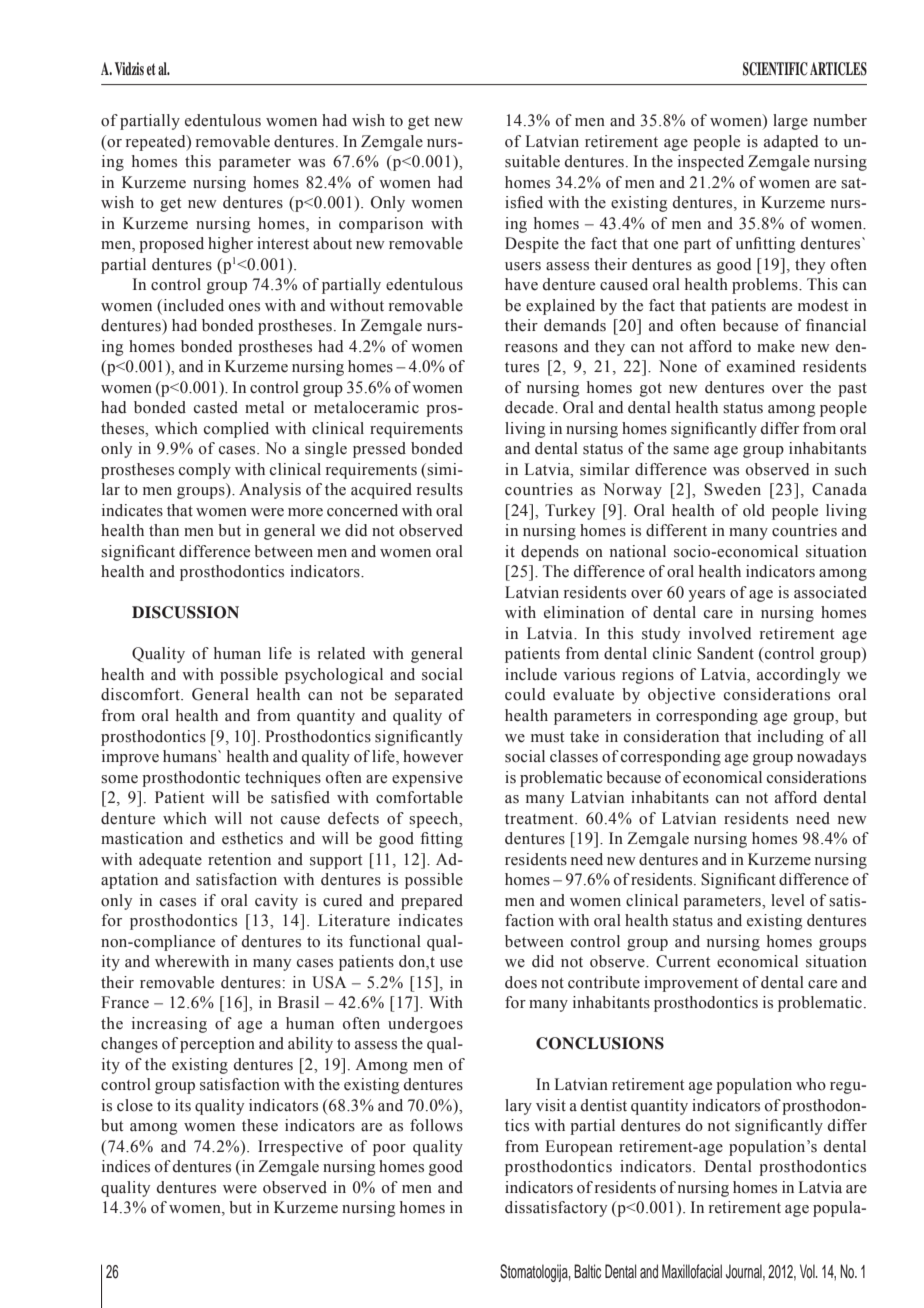 The image size is (924, 1308). What do you see at coordinates (157, 143) in the image?
I see `repeated` at bounding box center [157, 143].
